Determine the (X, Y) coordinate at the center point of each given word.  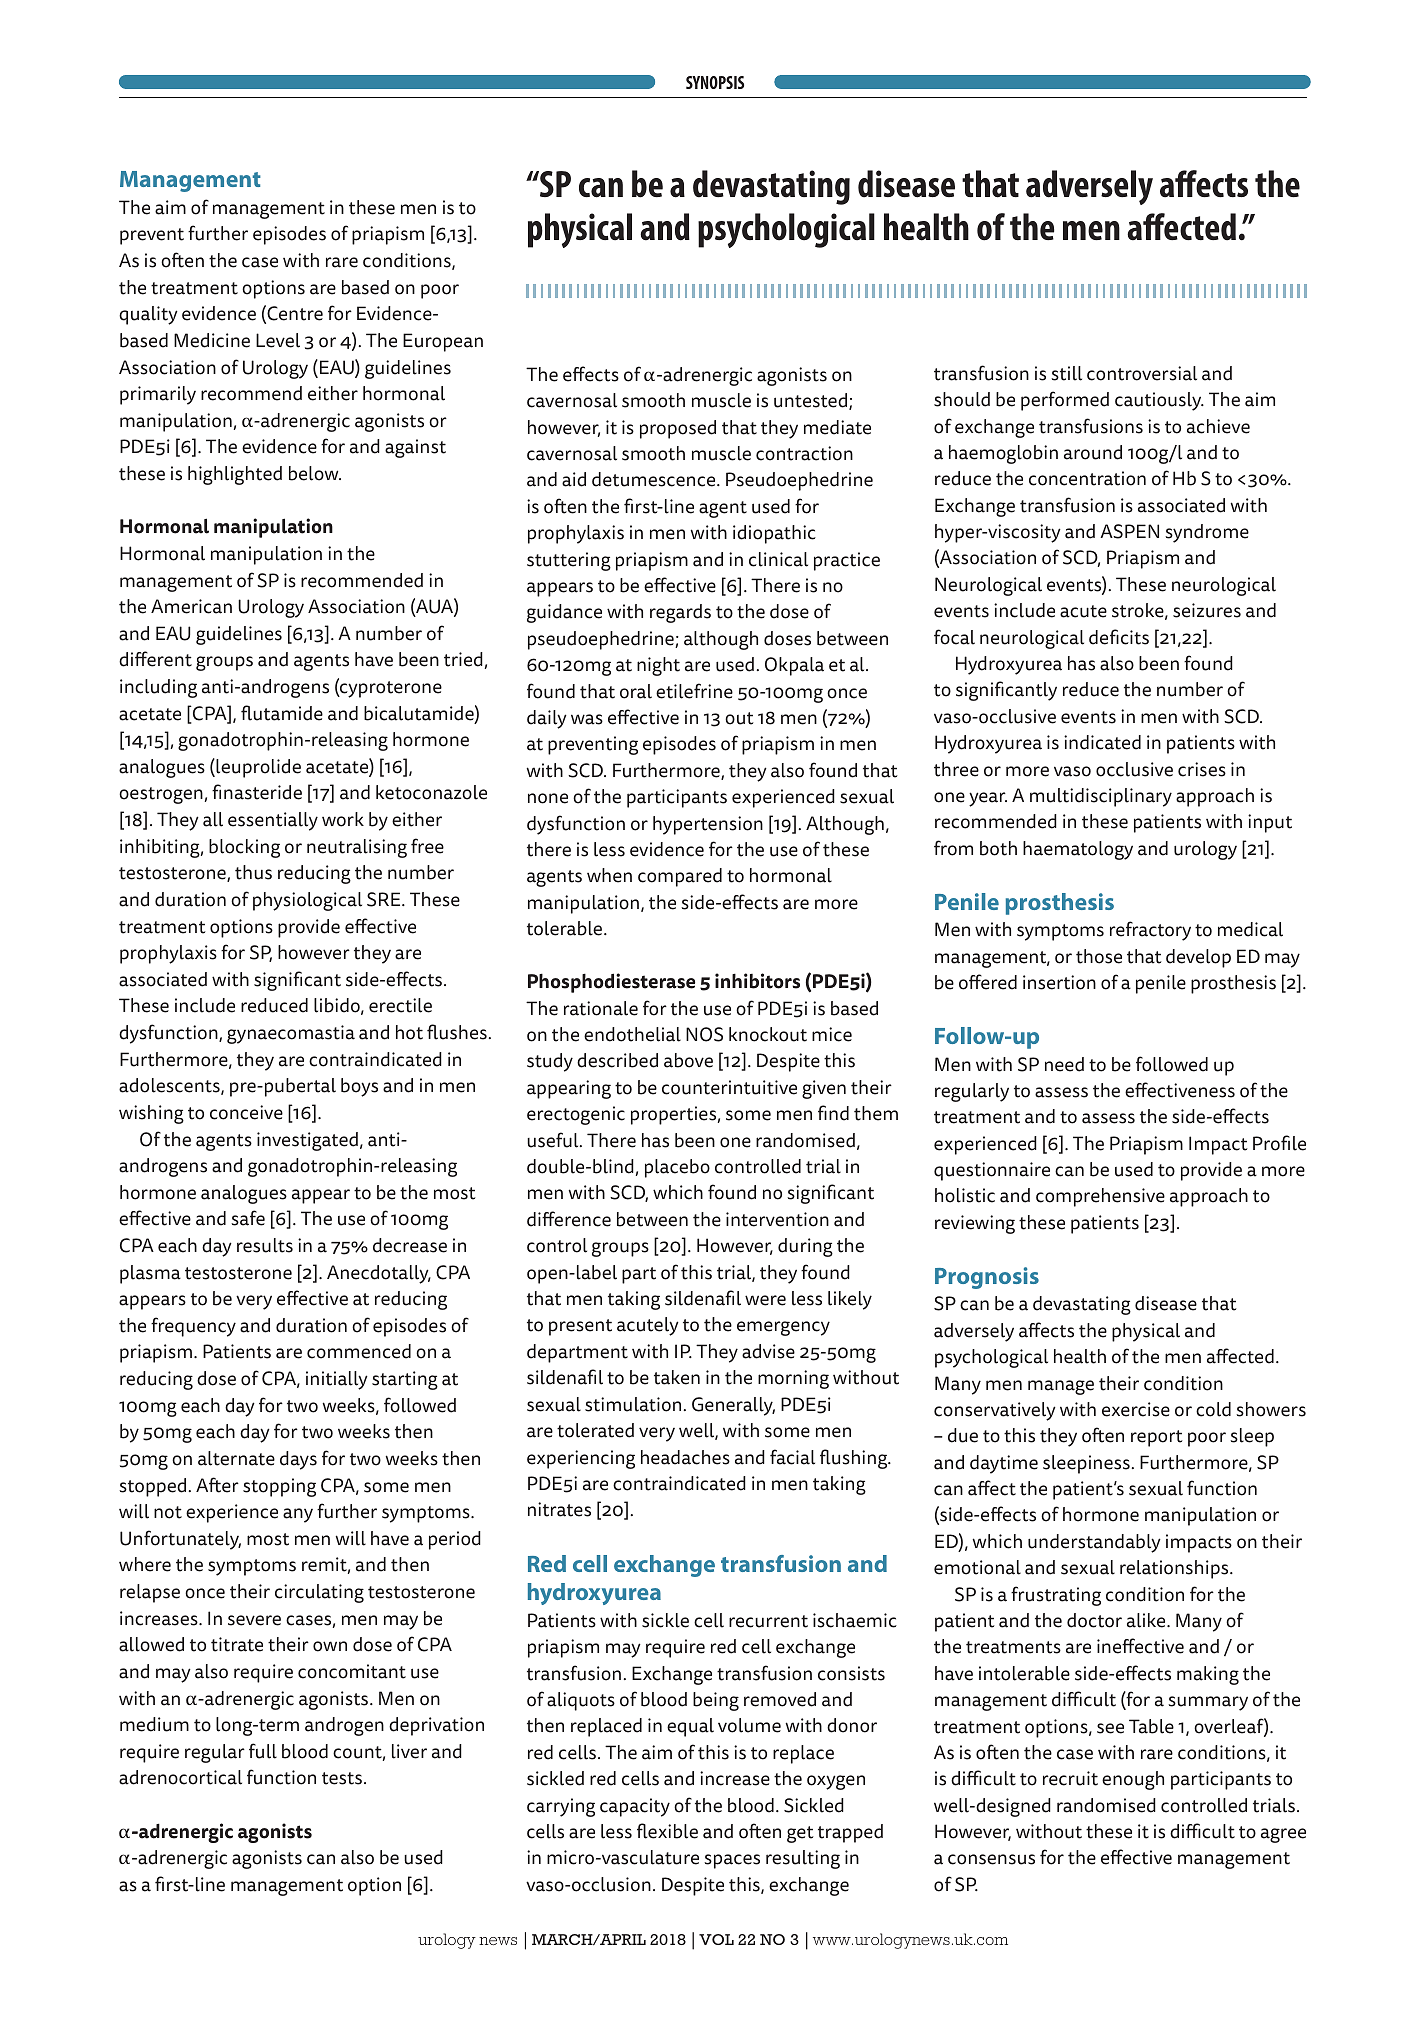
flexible (667, 1831)
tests (343, 1778)
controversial (1142, 373)
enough (1133, 1780)
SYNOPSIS (715, 82)
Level (278, 340)
